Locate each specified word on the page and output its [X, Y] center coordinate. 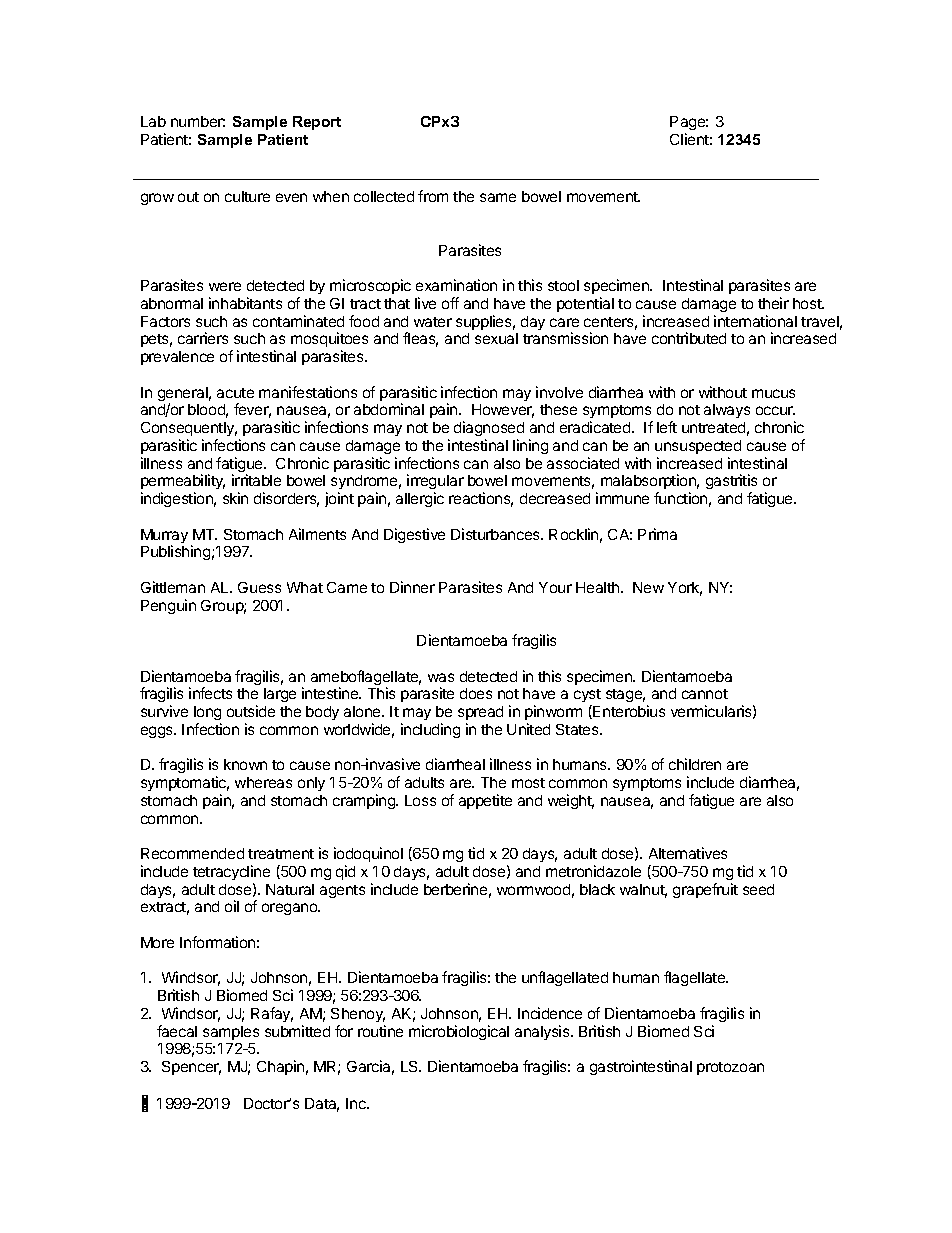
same [498, 197]
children [695, 764]
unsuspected [698, 447]
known [245, 764]
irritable [256, 480]
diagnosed [489, 428]
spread [480, 713]
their [773, 303]
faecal [177, 1031]
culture [247, 196]
